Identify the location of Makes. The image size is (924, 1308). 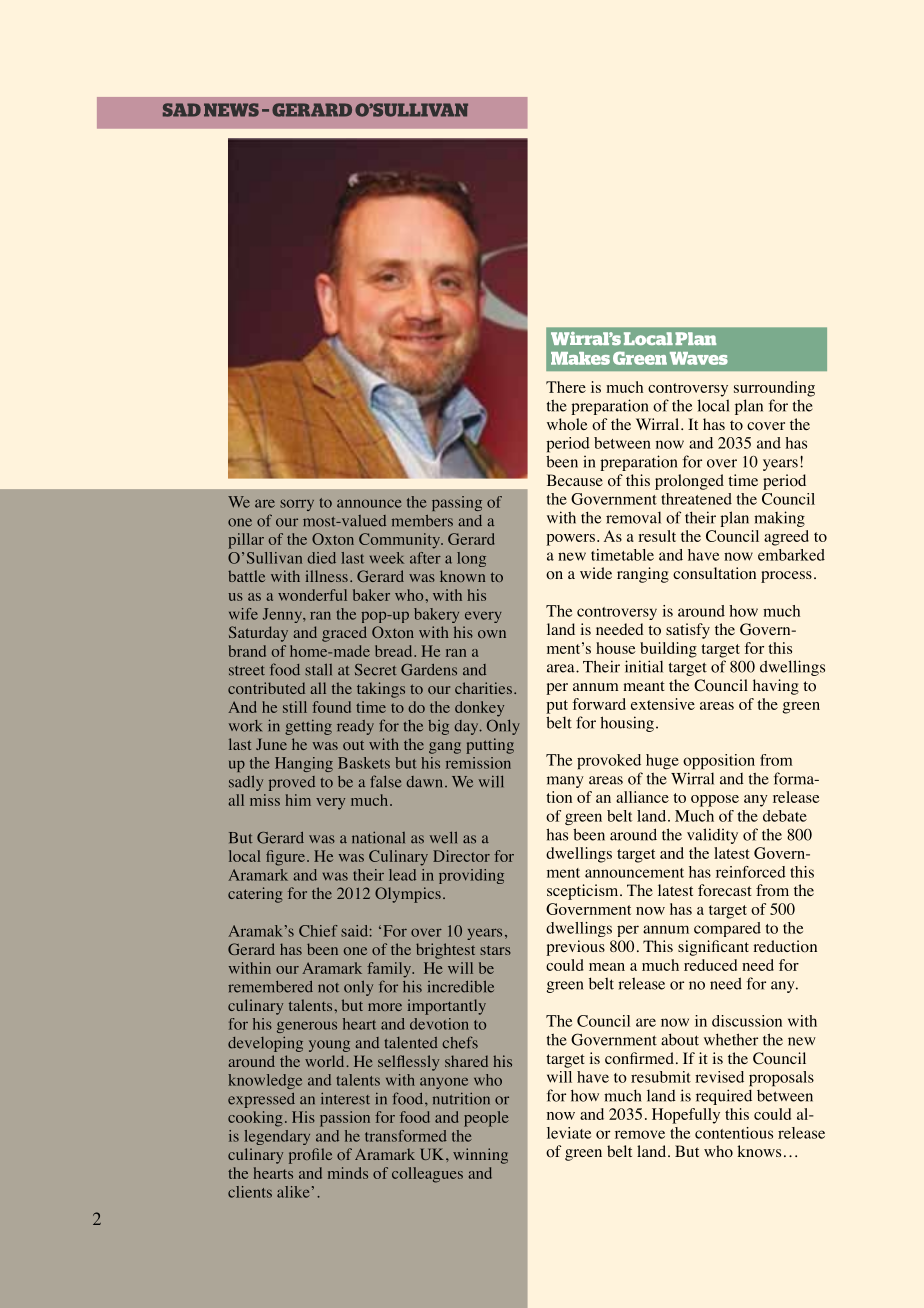
(580, 358).
